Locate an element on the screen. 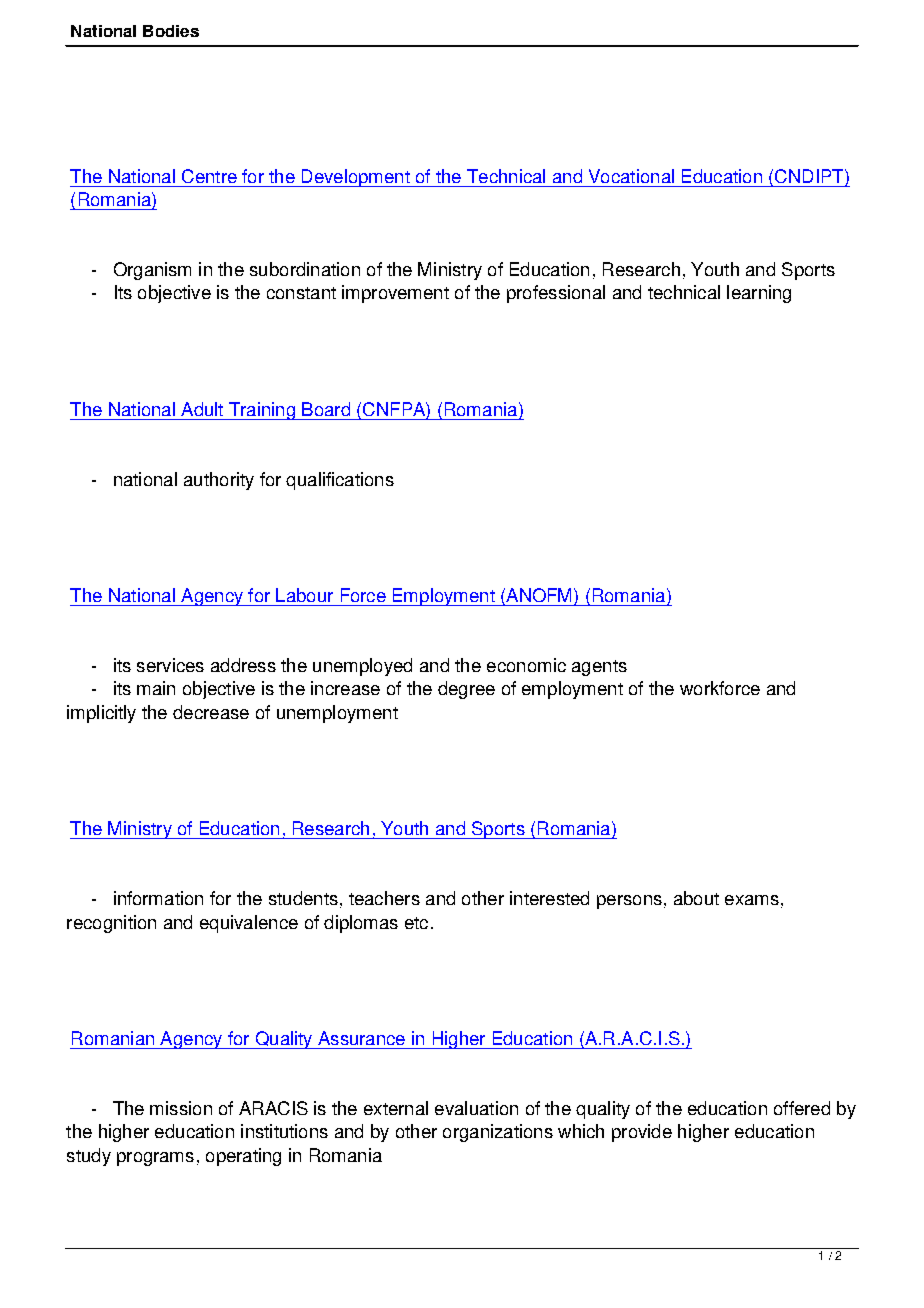 Image resolution: width=924 pixels, height=1308 pixels. Bodies is located at coordinates (171, 31).
